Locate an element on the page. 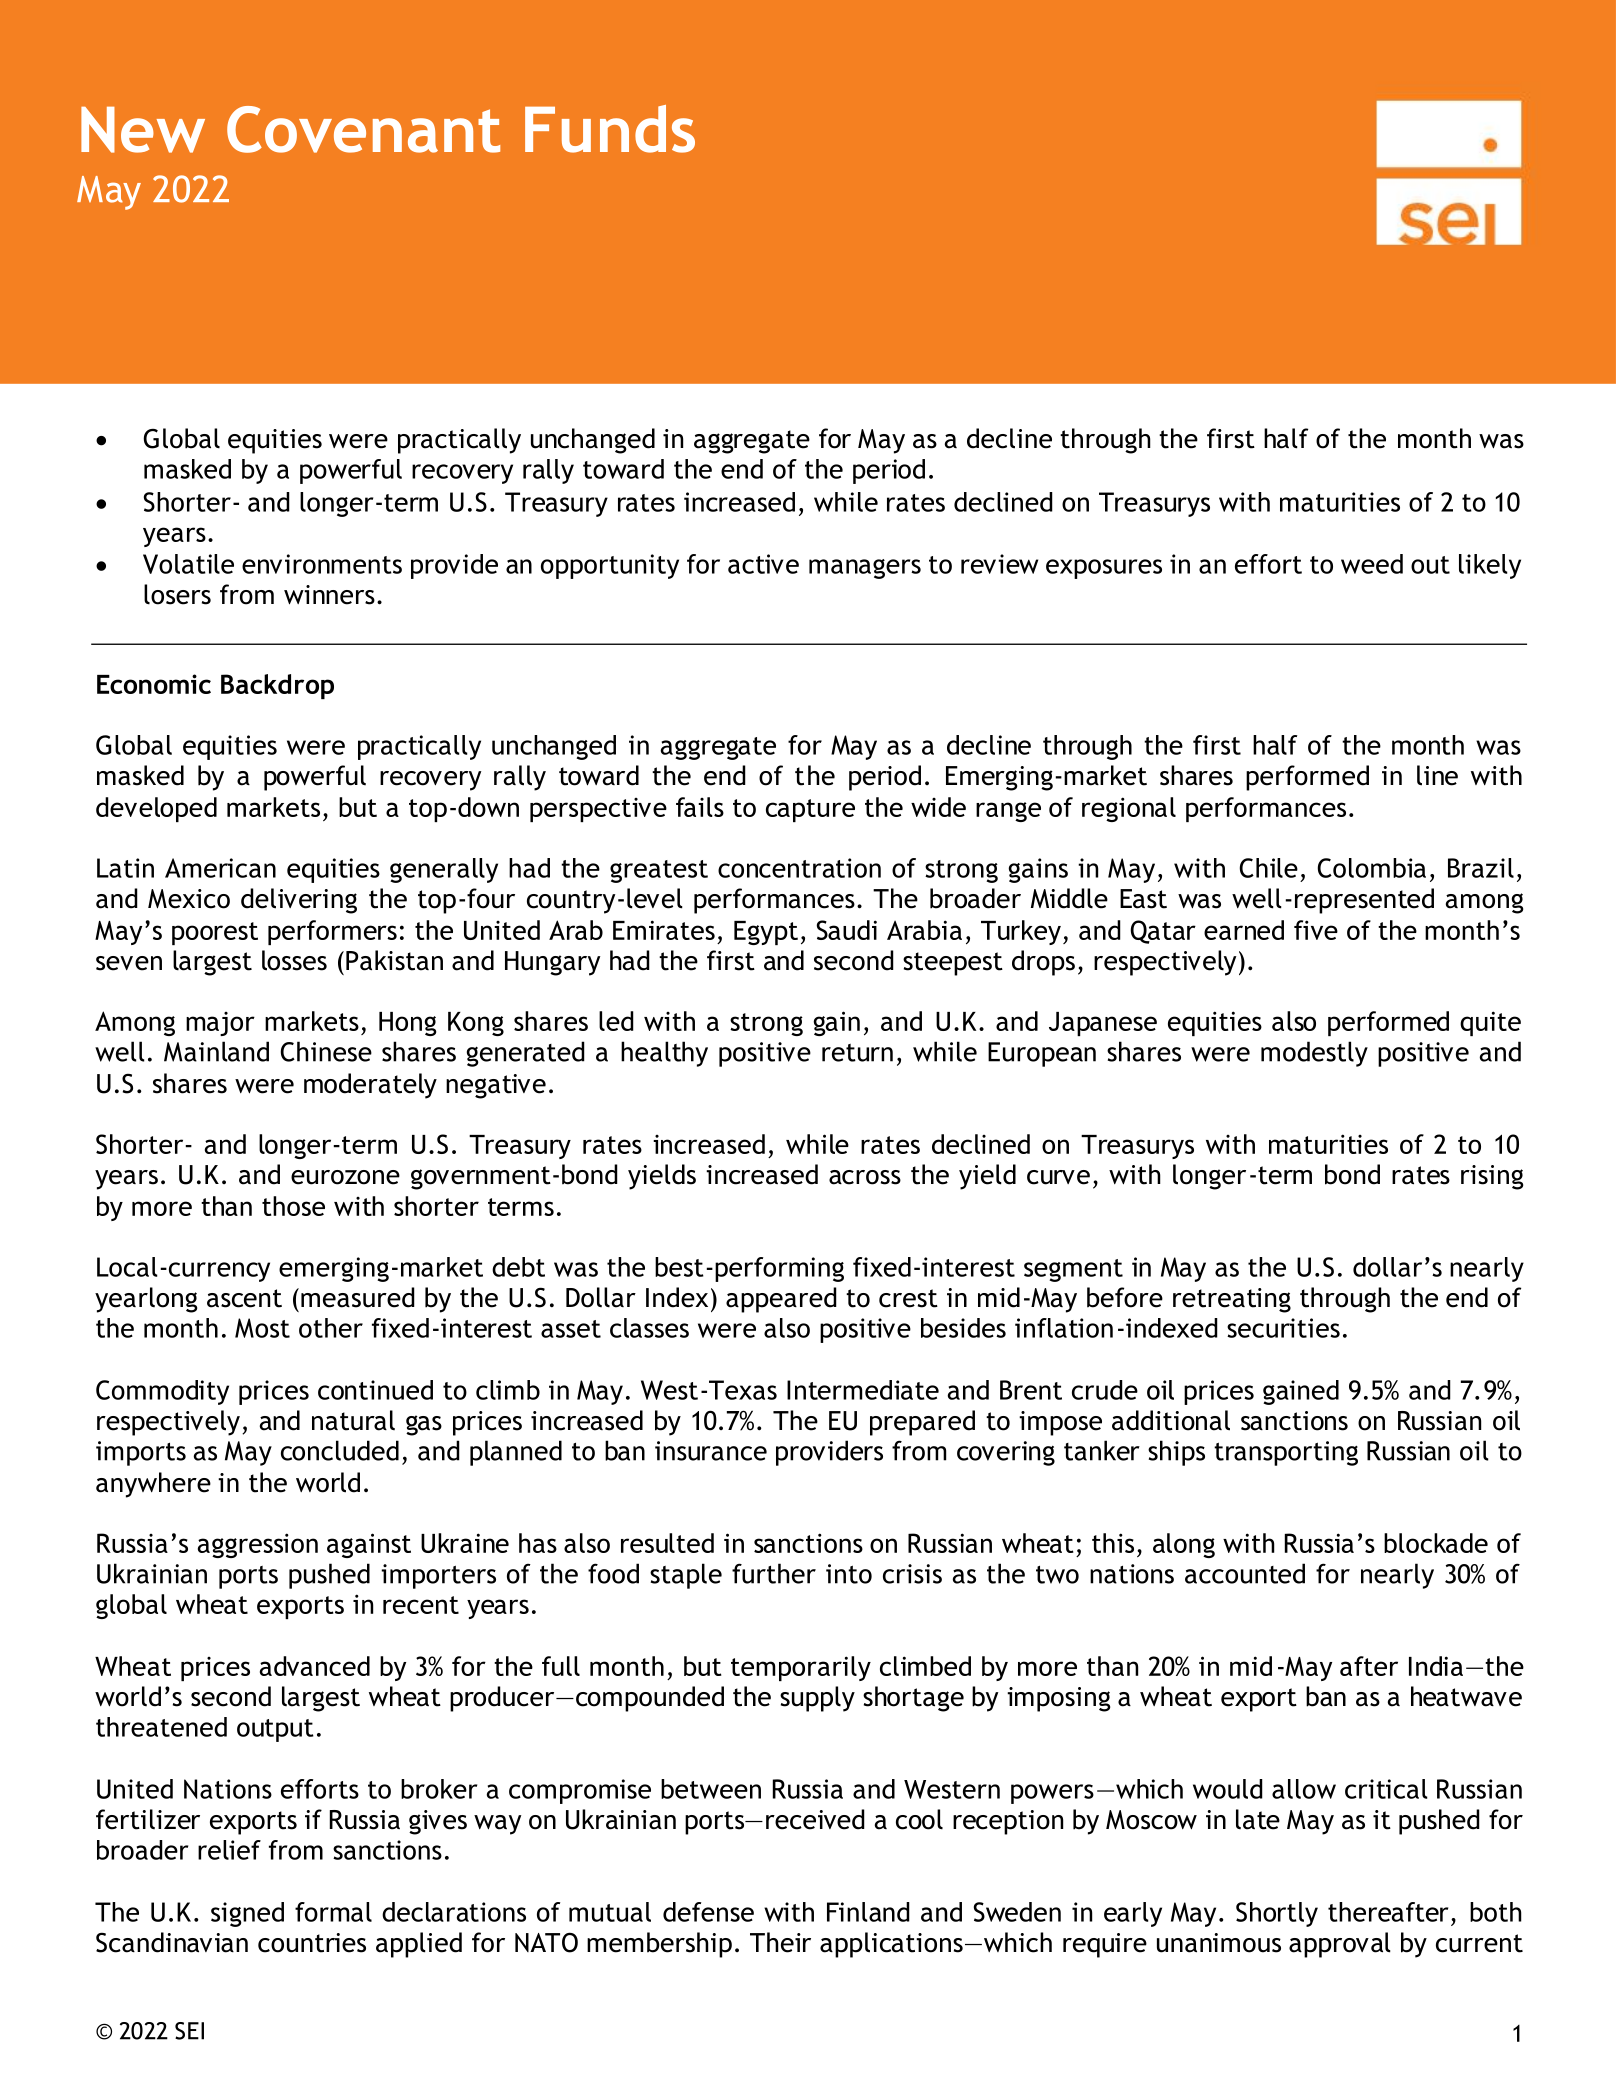 The height and width of the image is (2092, 1617). approval is located at coordinates (1340, 1945).
